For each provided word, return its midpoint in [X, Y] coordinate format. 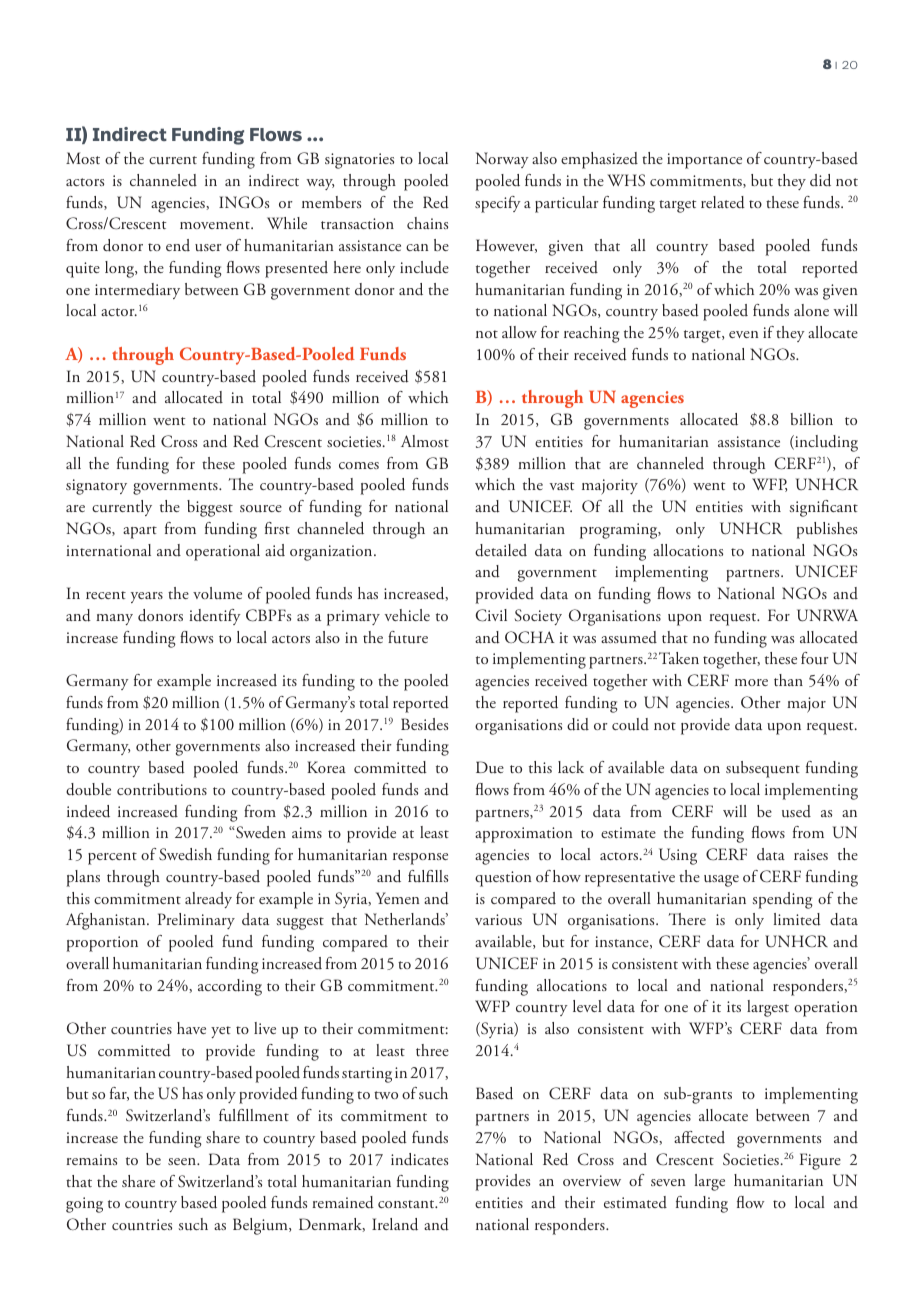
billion [811, 419]
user [208, 247]
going [84, 1205]
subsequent [763, 769]
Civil [491, 615]
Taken [679, 658]
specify [498, 204]
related [723, 202]
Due [490, 767]
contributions [162, 789]
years [147, 597]
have [191, 1028]
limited [797, 919]
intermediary [137, 291]
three [432, 1050]
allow [519, 332]
